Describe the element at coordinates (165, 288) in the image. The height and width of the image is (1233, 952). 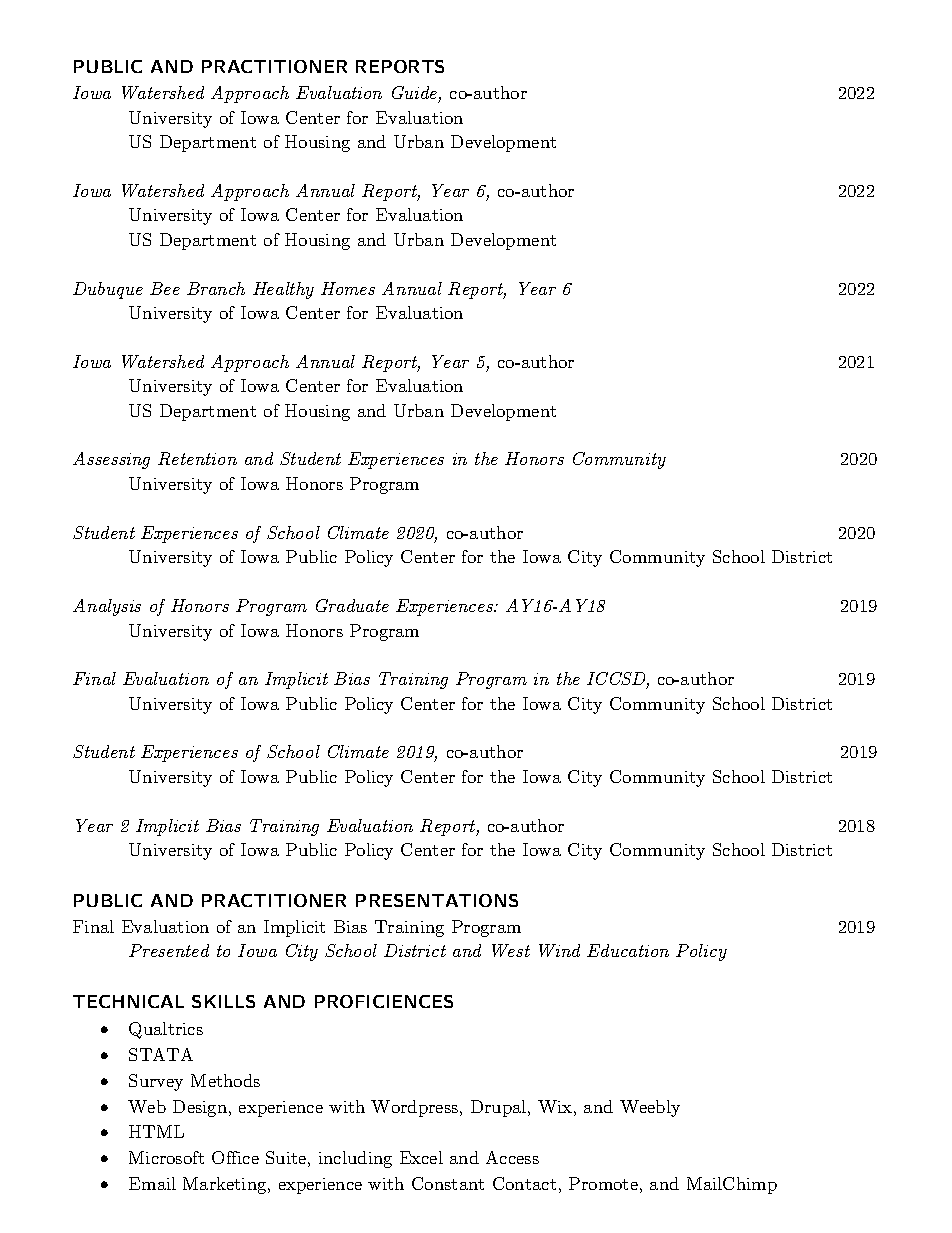
I see `Bee` at that location.
